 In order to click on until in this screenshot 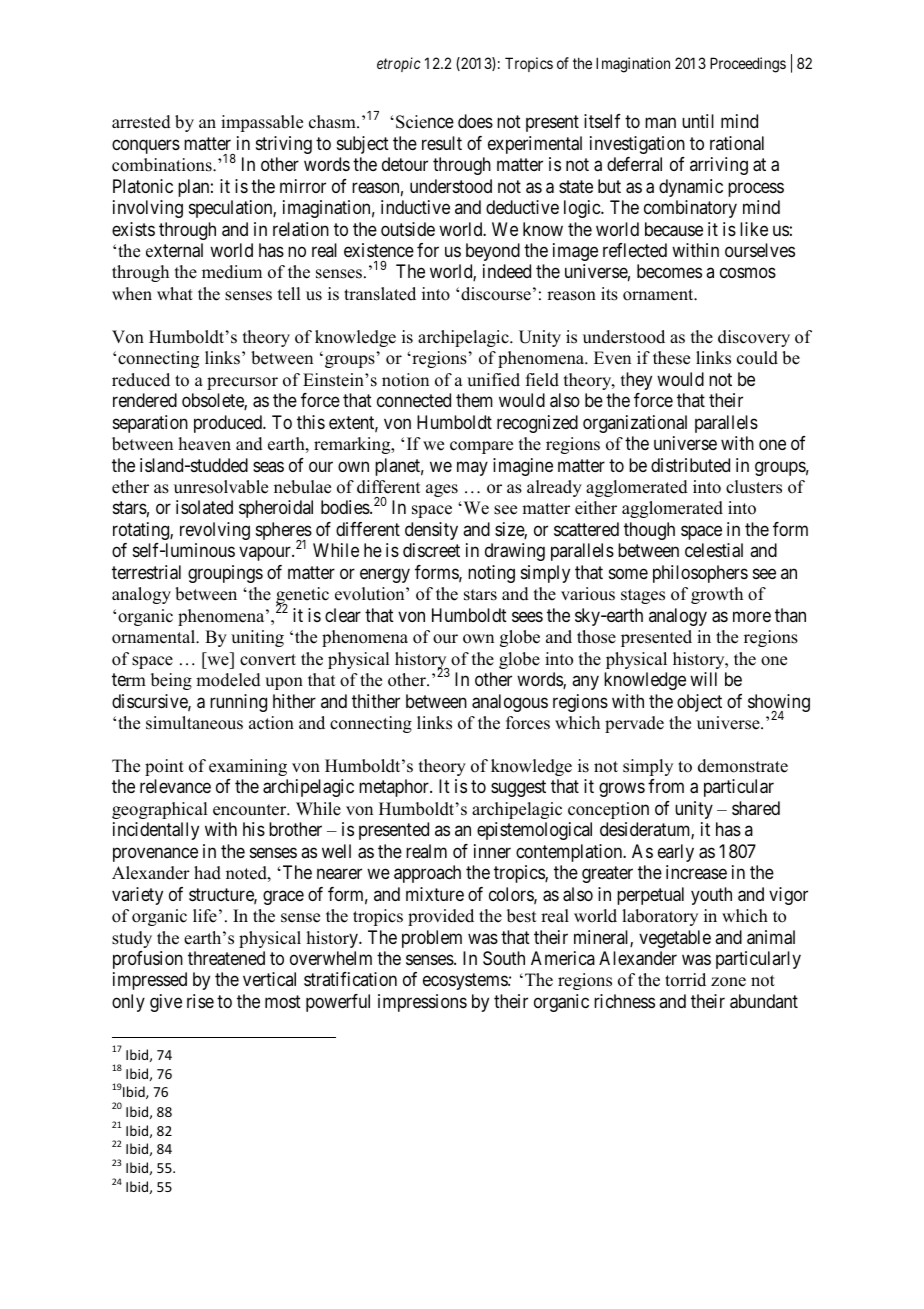, I will do `click(698, 121)`.
